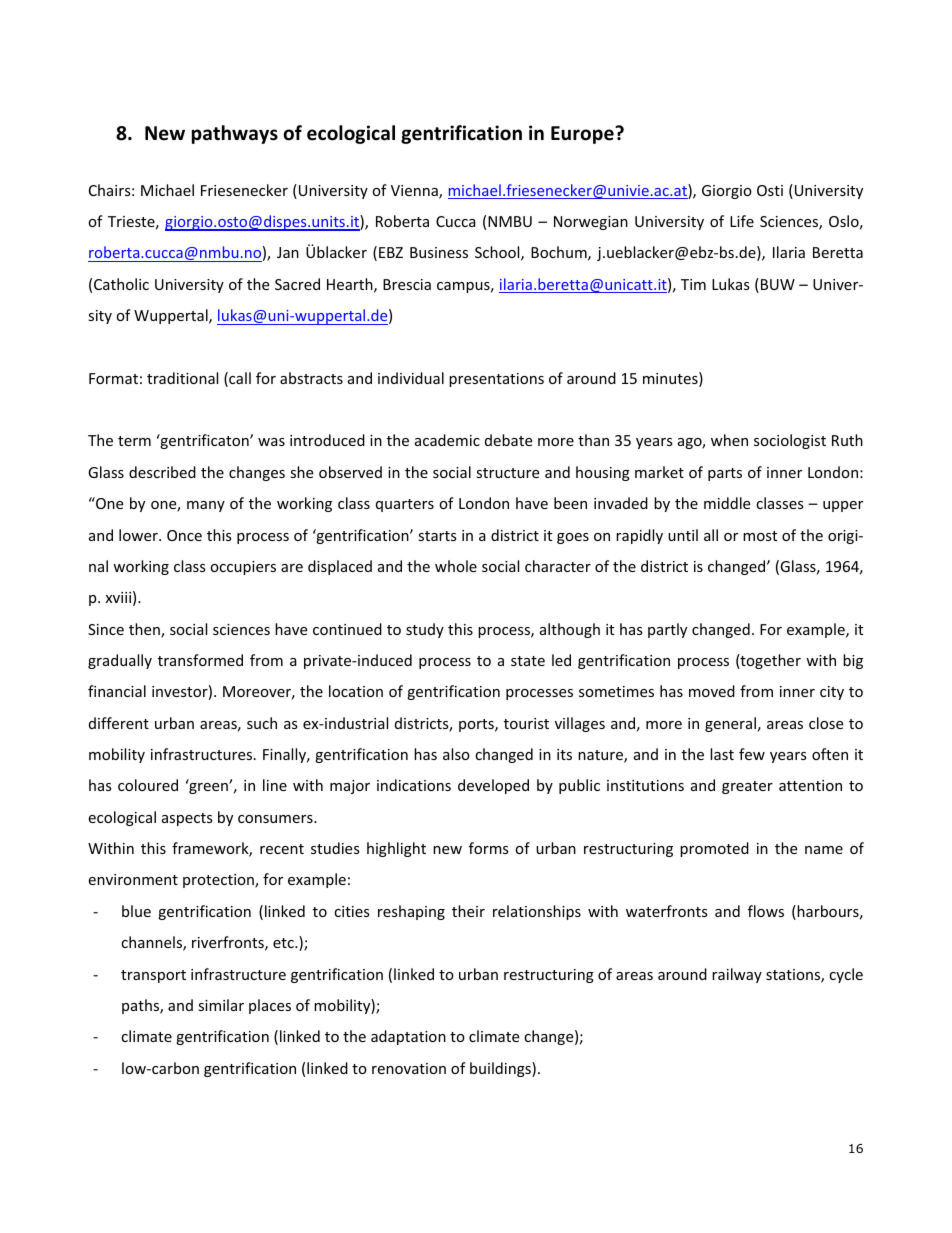  Describe the element at coordinates (742, 221) in the page. I see `Life` at that location.
